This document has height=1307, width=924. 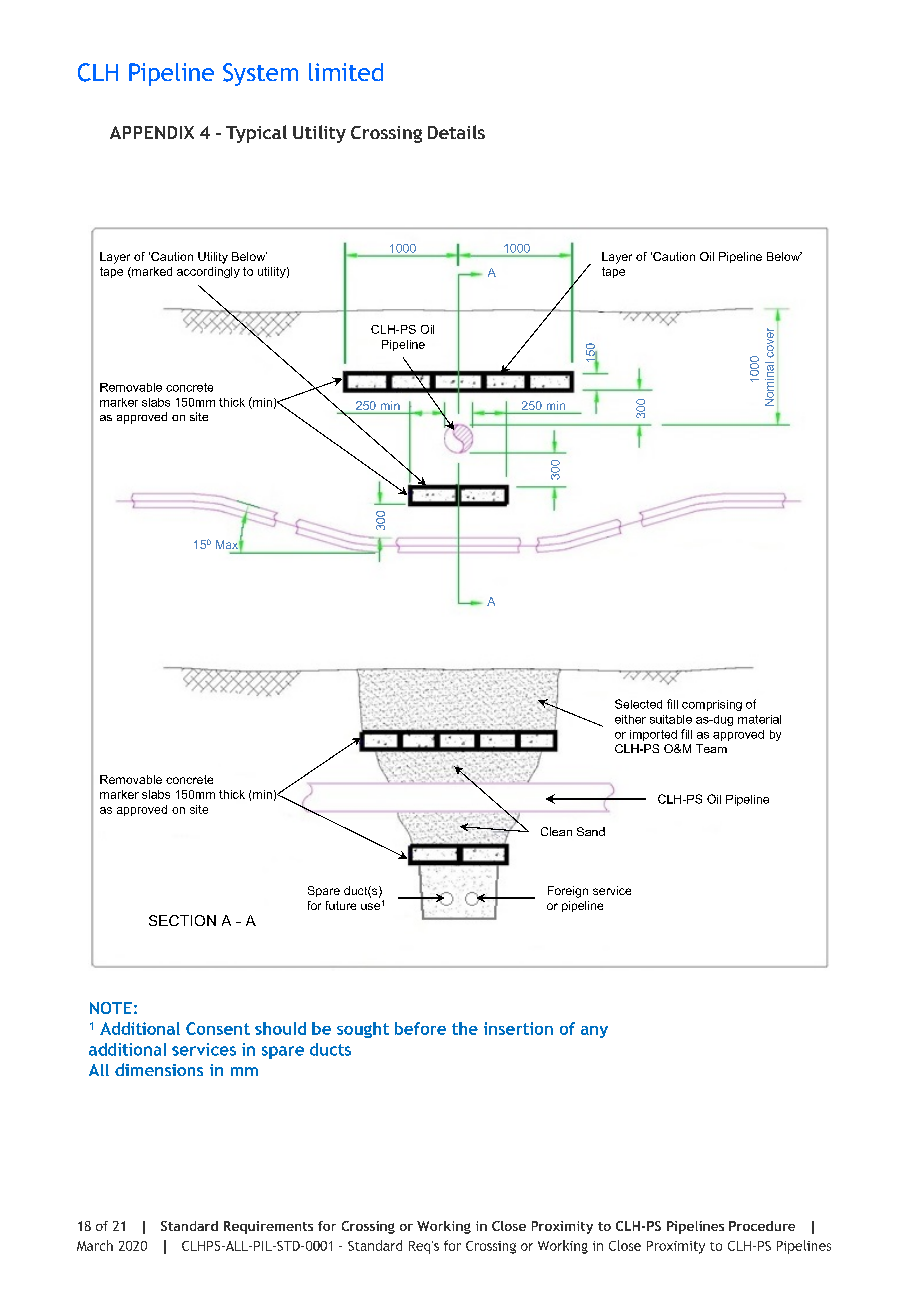 What do you see at coordinates (456, 132) in the document?
I see `Details` at bounding box center [456, 132].
